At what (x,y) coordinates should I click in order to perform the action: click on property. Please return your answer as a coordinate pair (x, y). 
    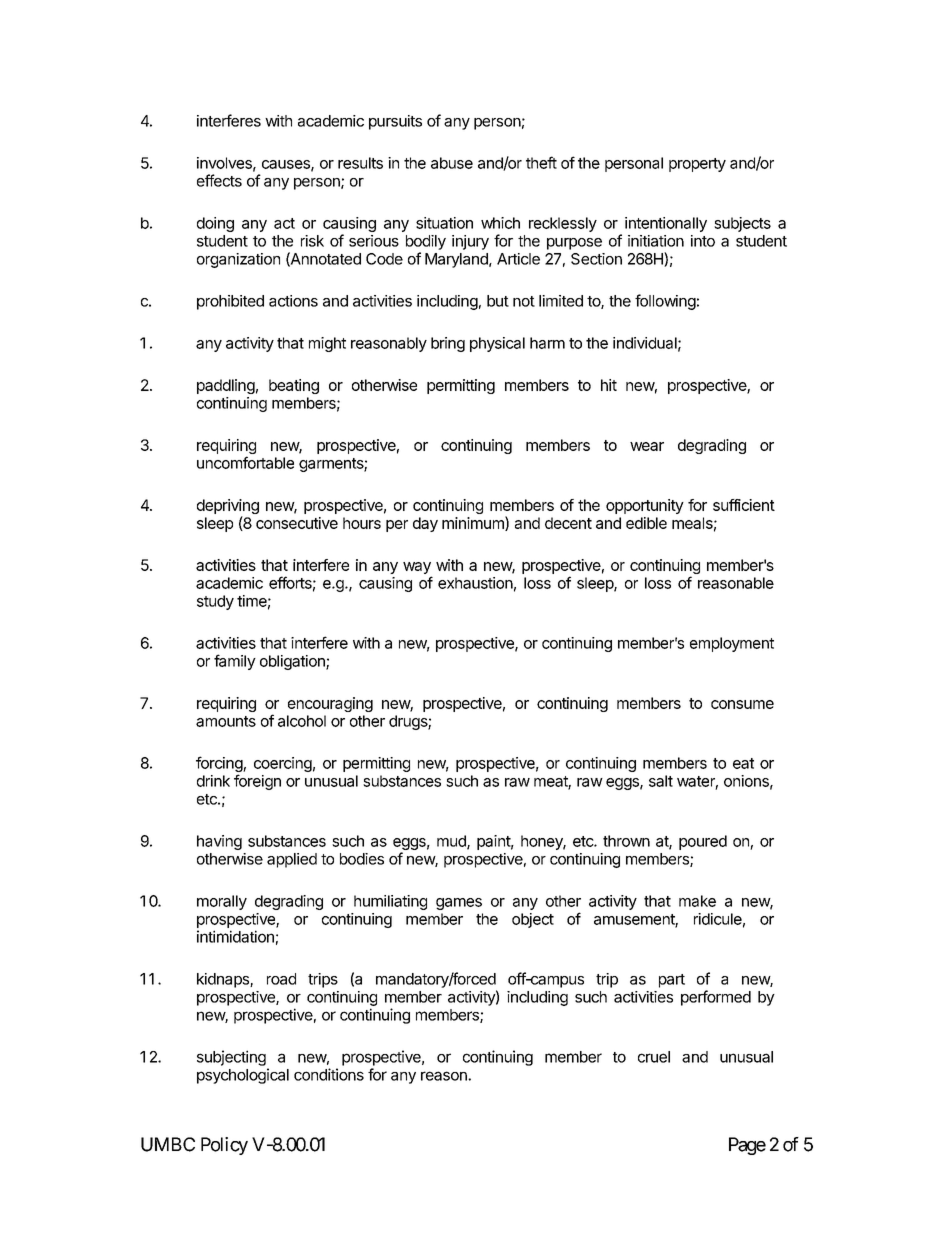
    Looking at the image, I should click on (697, 165).
